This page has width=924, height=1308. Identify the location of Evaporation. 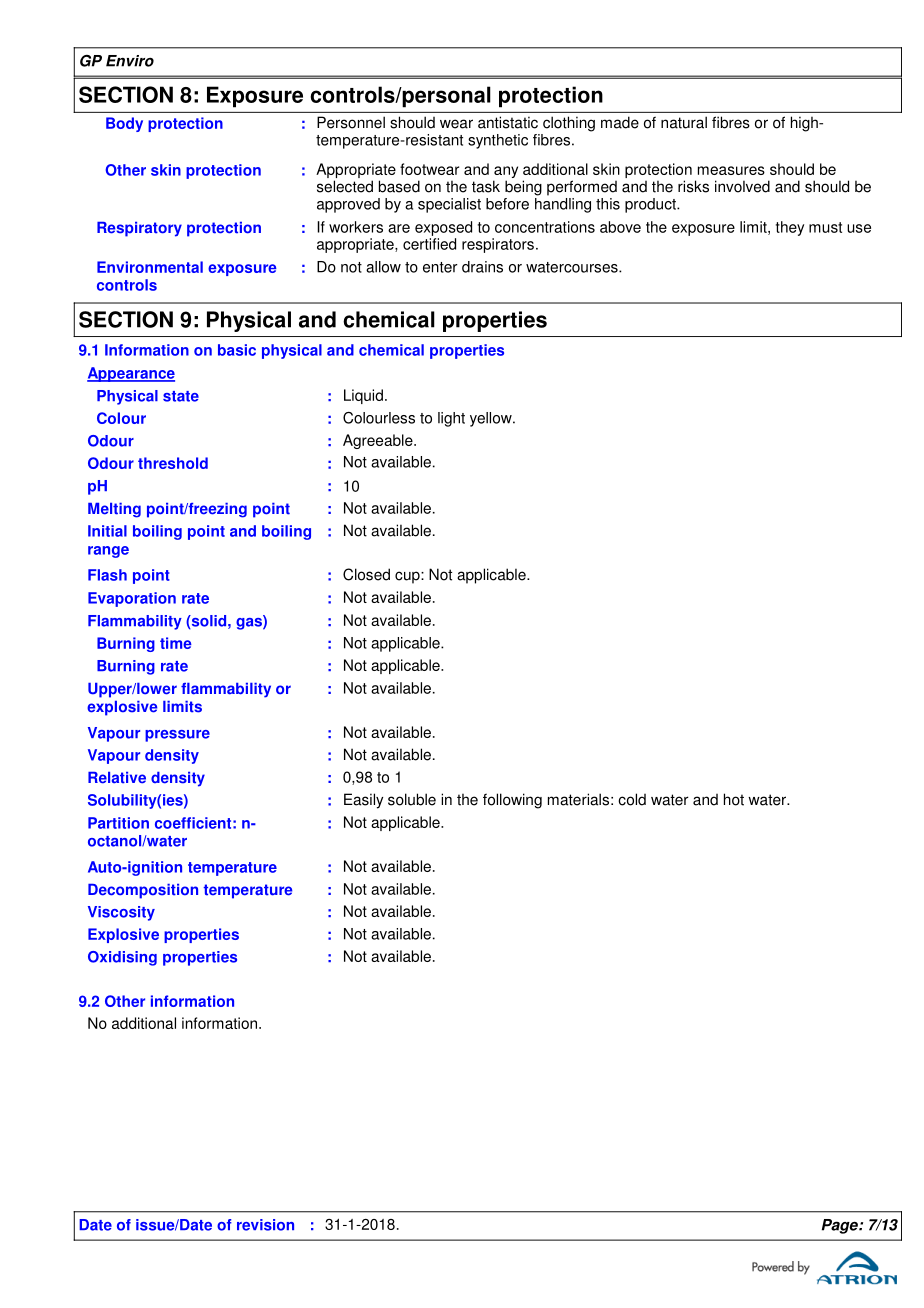
(132, 599).
